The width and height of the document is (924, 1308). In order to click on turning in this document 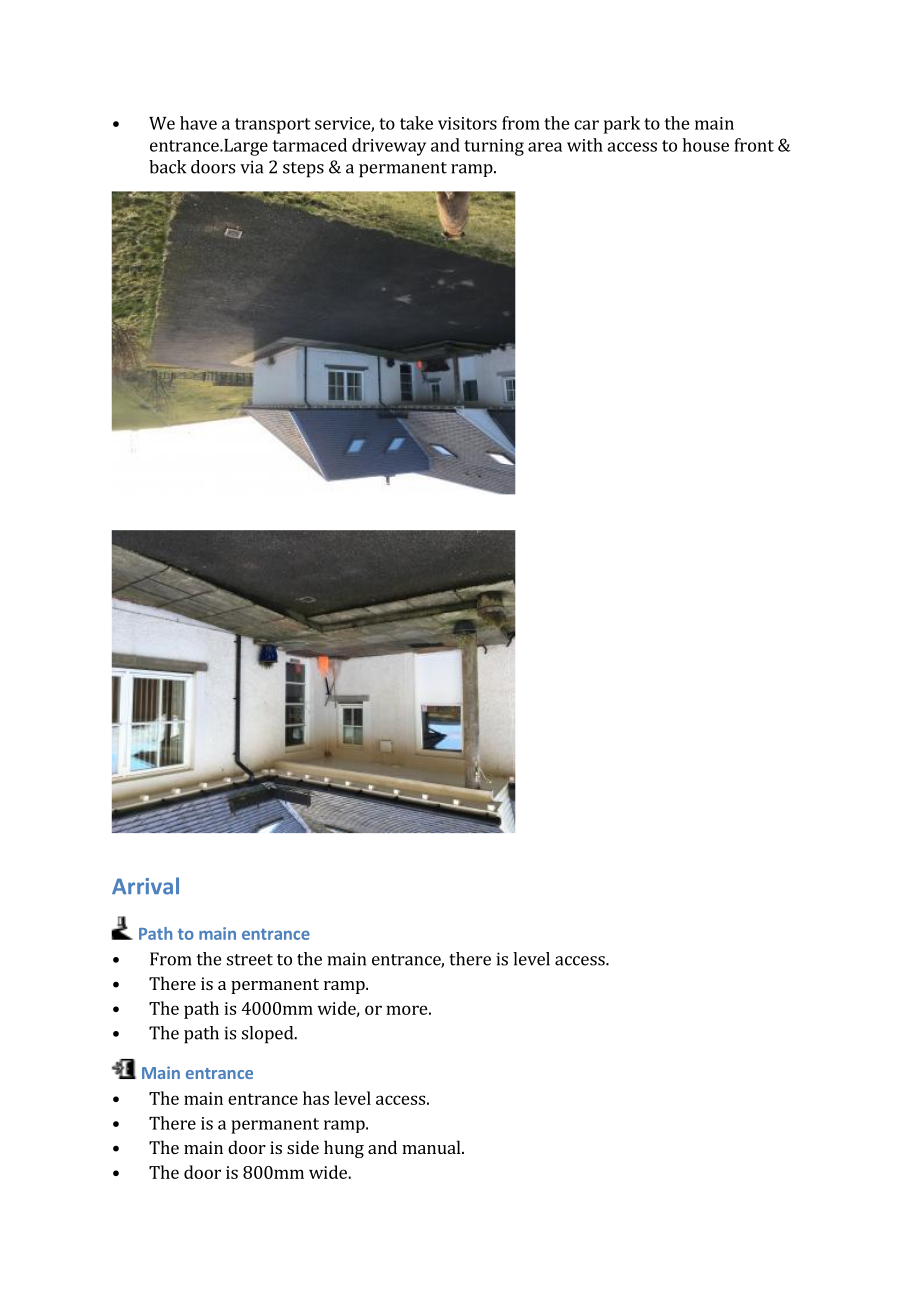, I will do `click(494, 147)`.
